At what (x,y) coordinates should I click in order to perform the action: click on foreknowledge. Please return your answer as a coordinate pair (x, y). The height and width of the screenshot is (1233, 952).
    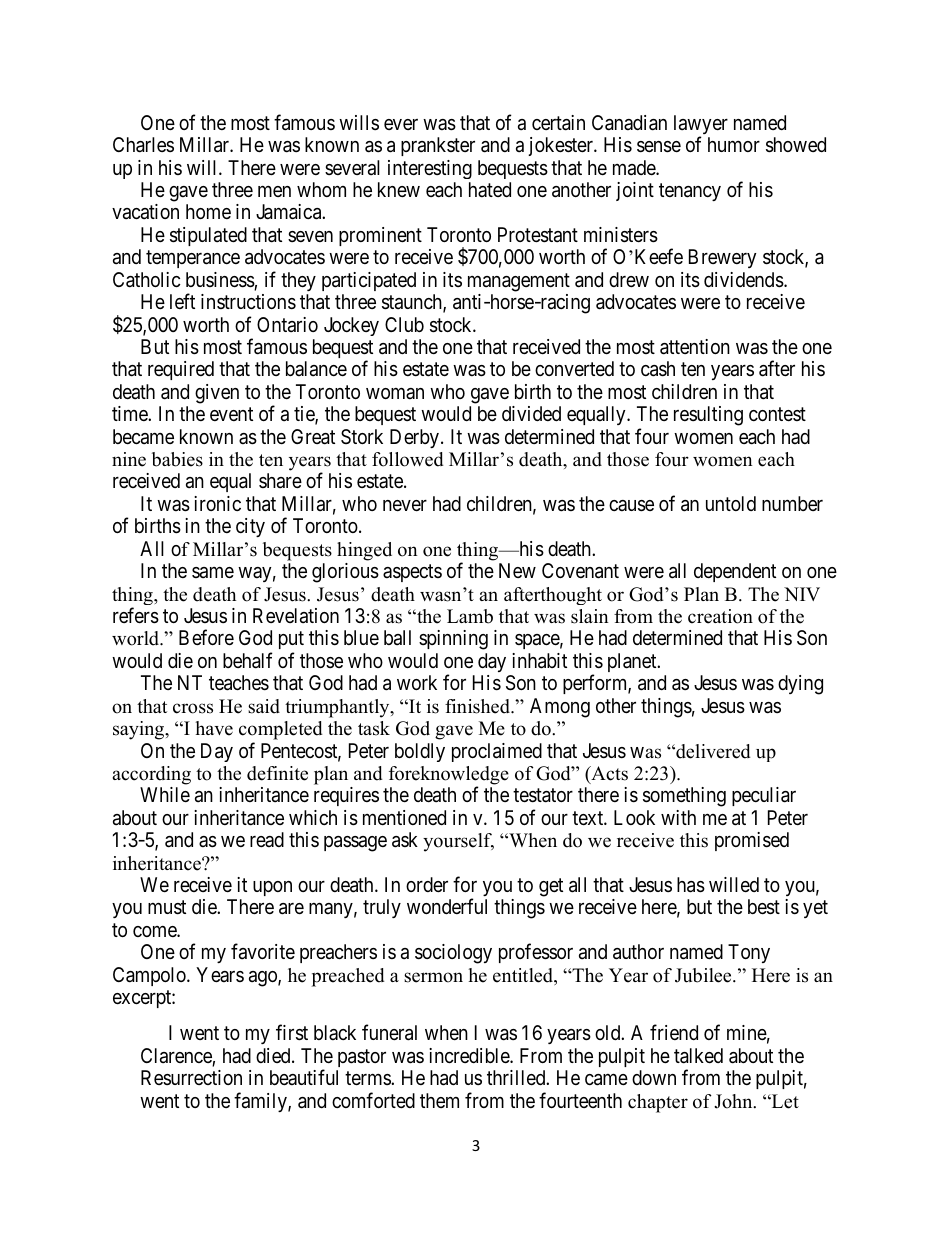
    Looking at the image, I should click on (449, 776).
